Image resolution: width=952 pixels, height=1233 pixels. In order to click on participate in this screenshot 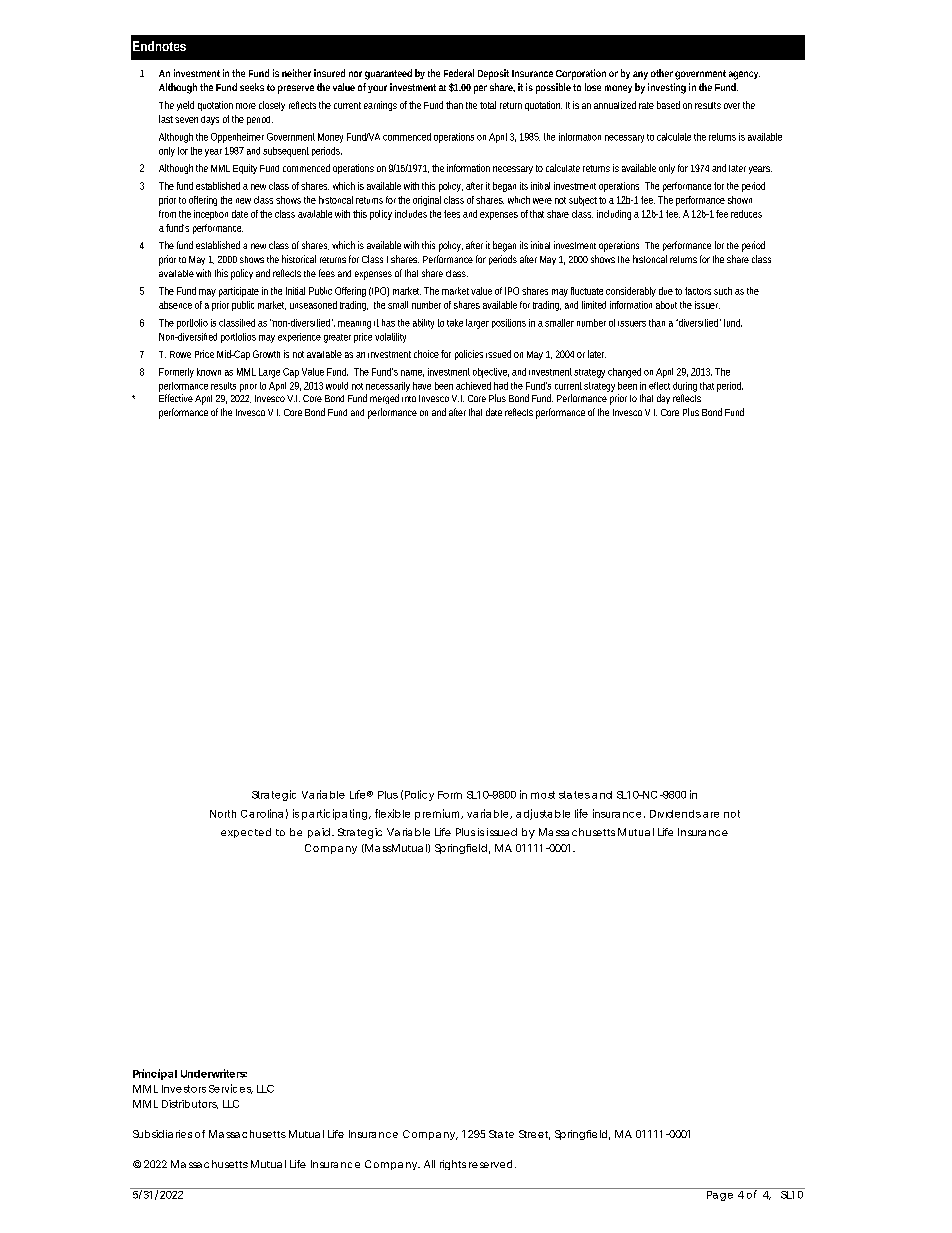, I will do `click(239, 292)`.
